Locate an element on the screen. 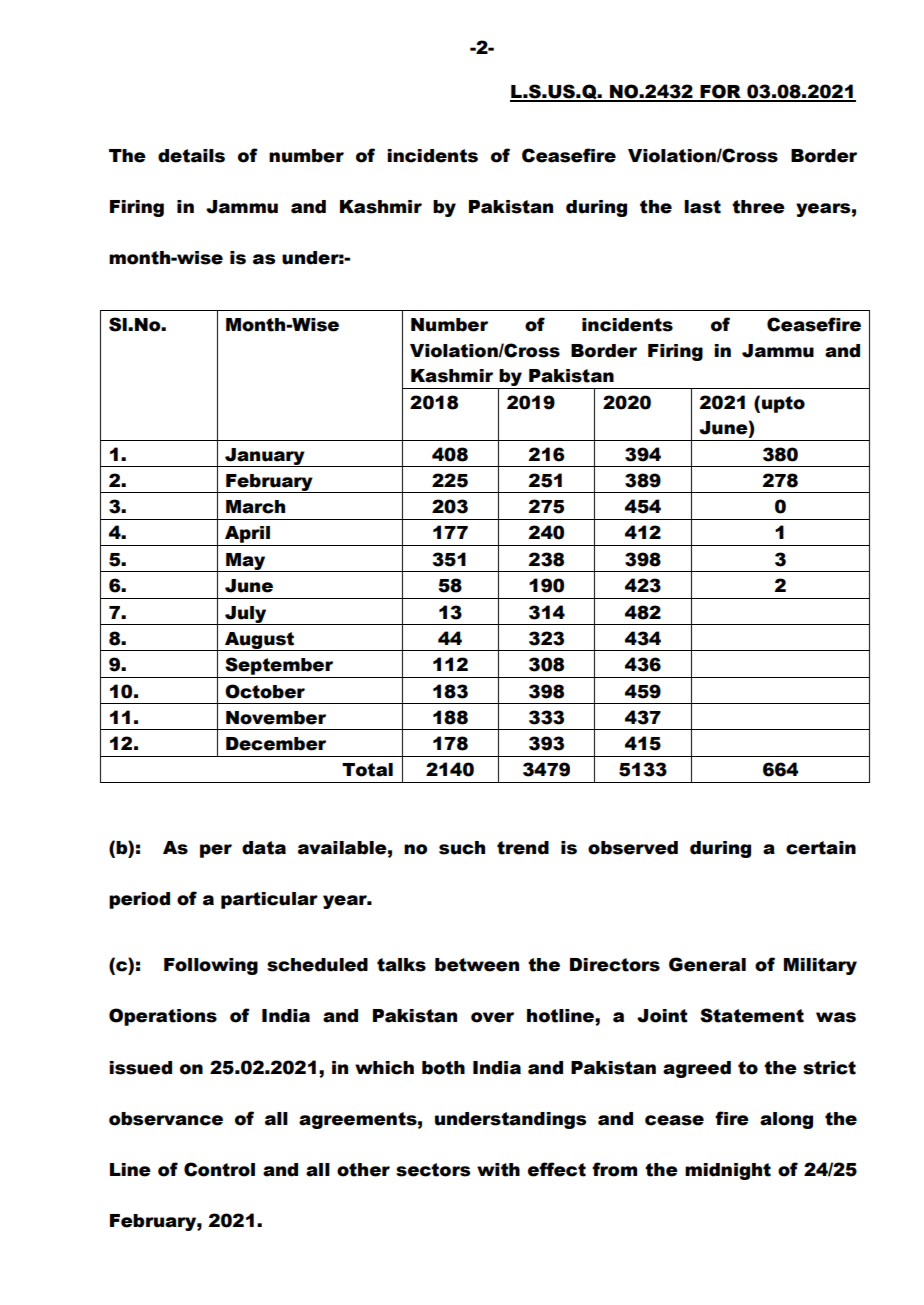  details is located at coordinates (191, 156).
